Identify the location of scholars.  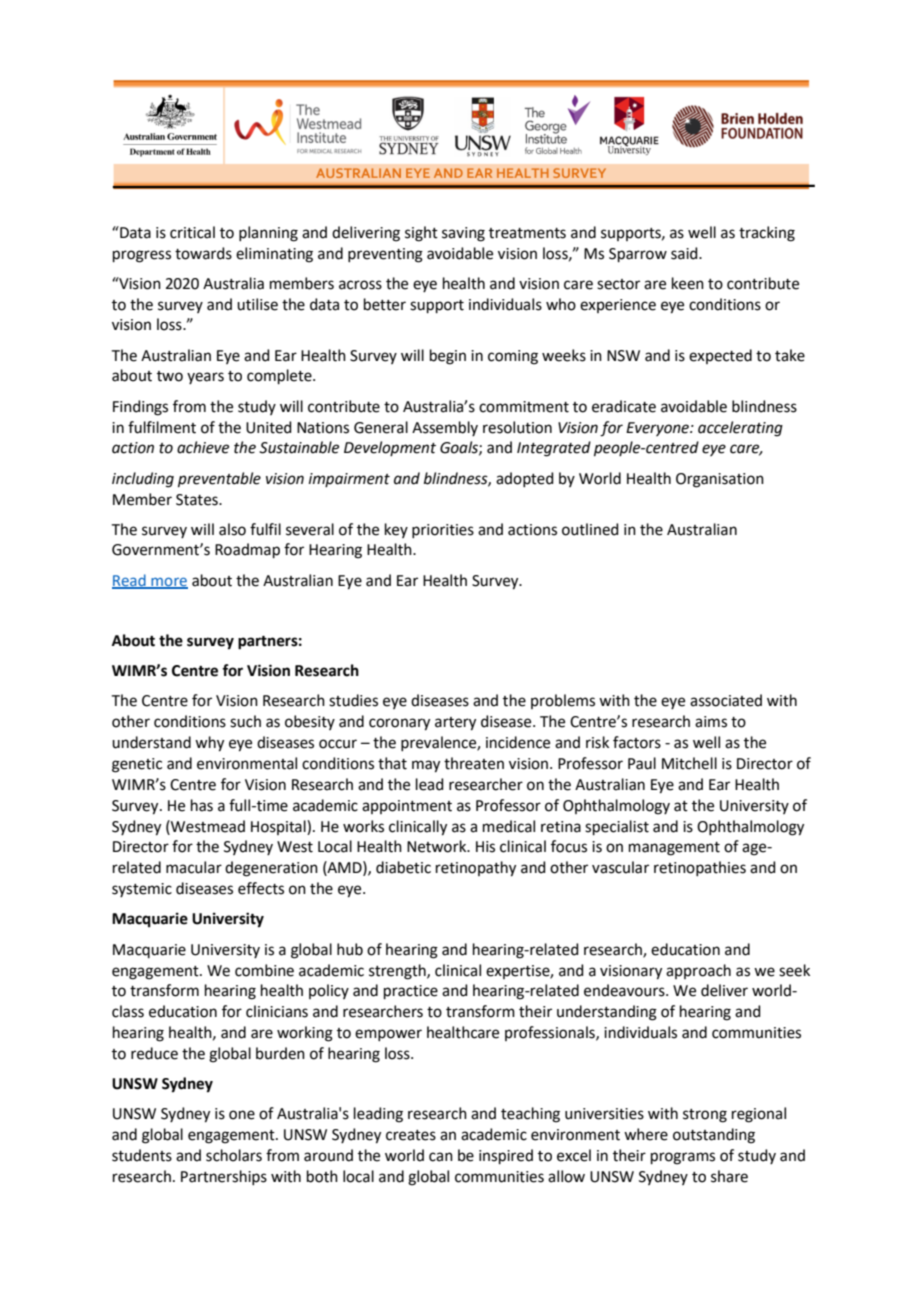
(234, 1155).
